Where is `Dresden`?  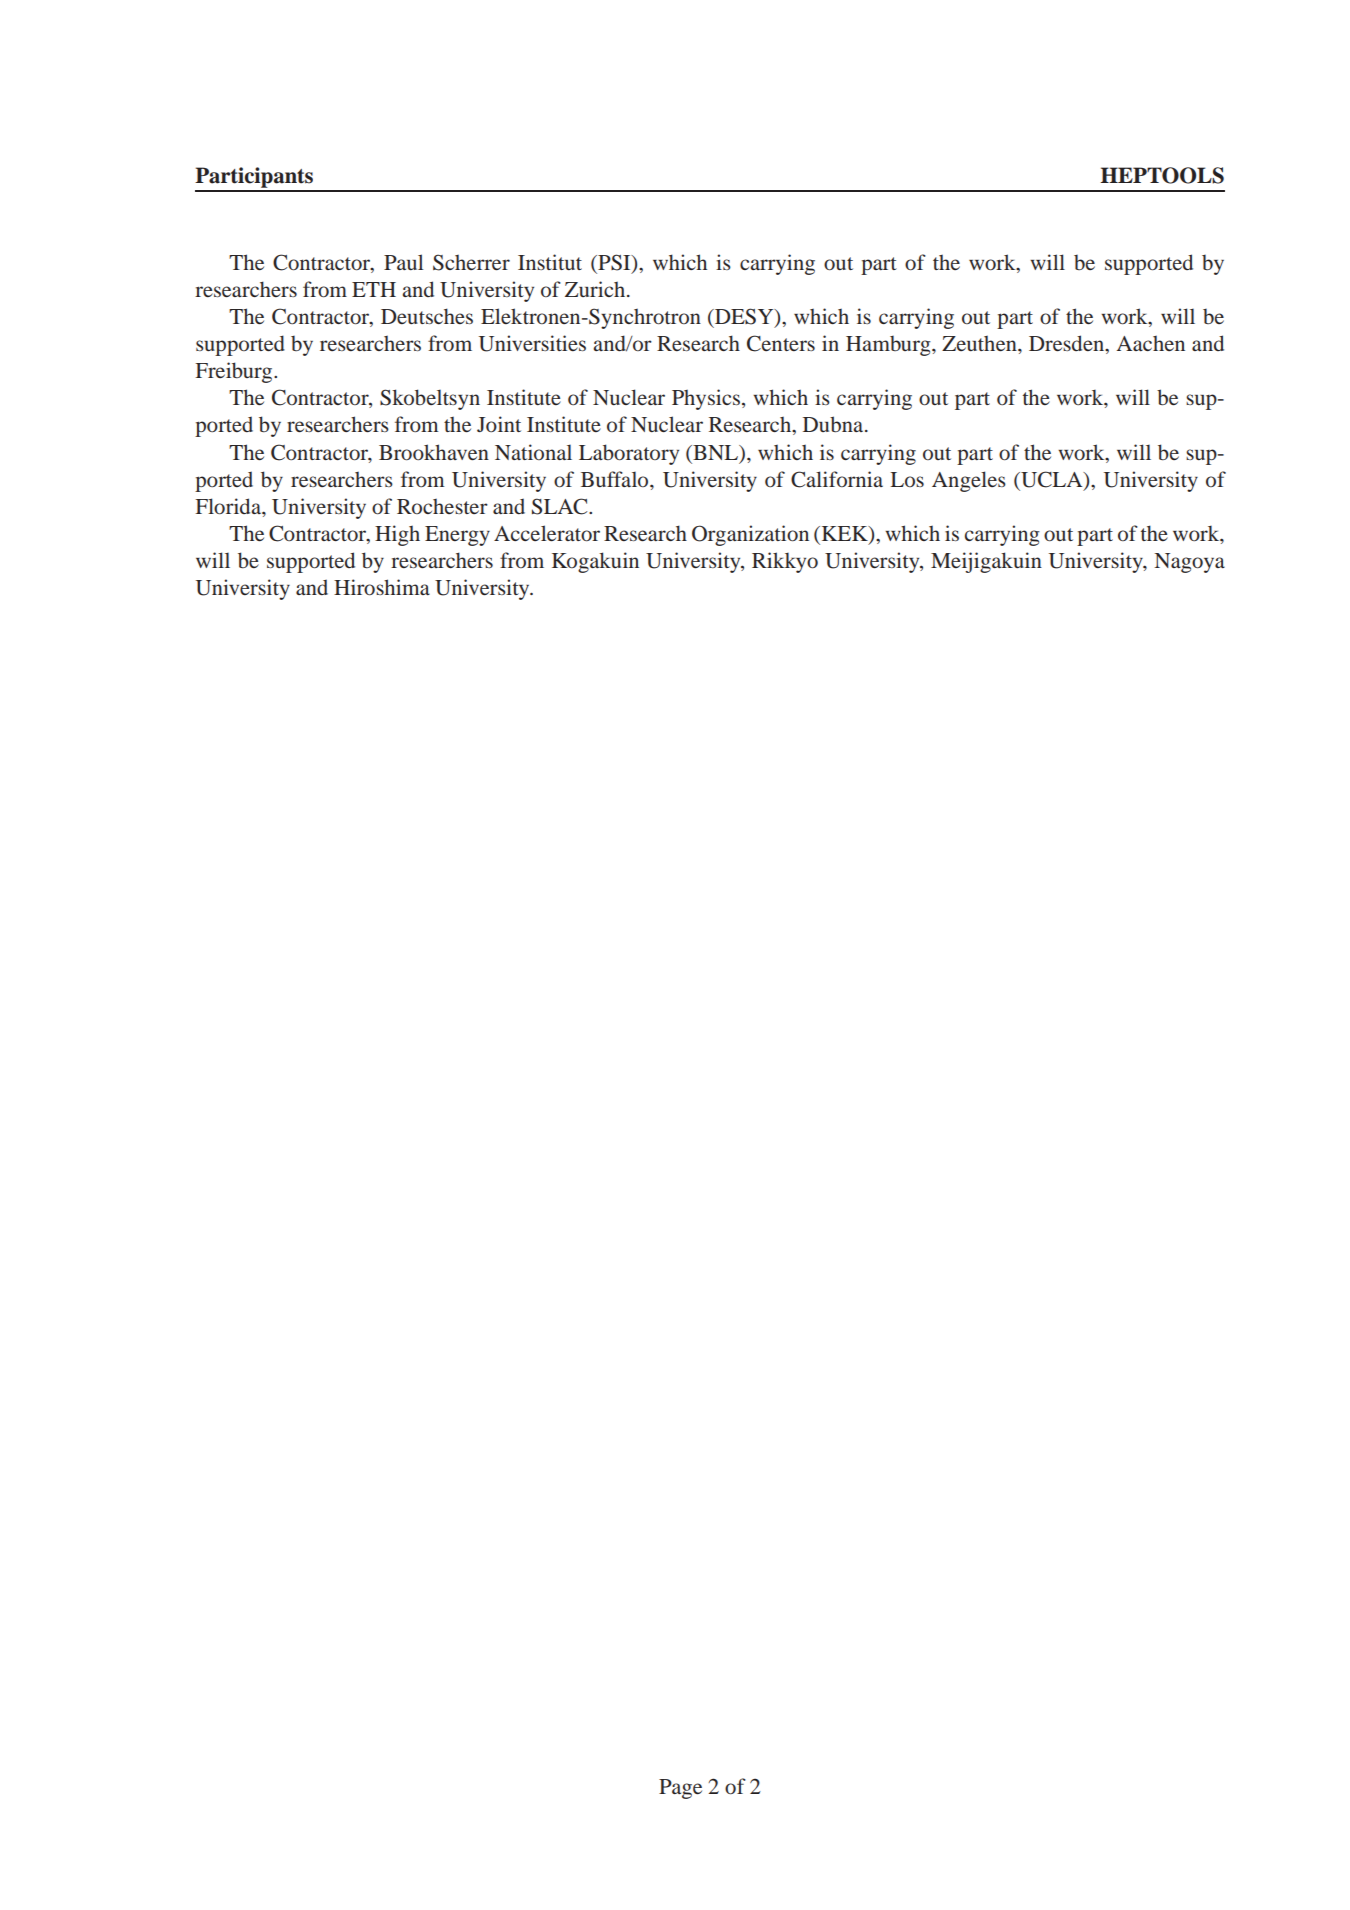 Dresden is located at coordinates (1068, 344).
